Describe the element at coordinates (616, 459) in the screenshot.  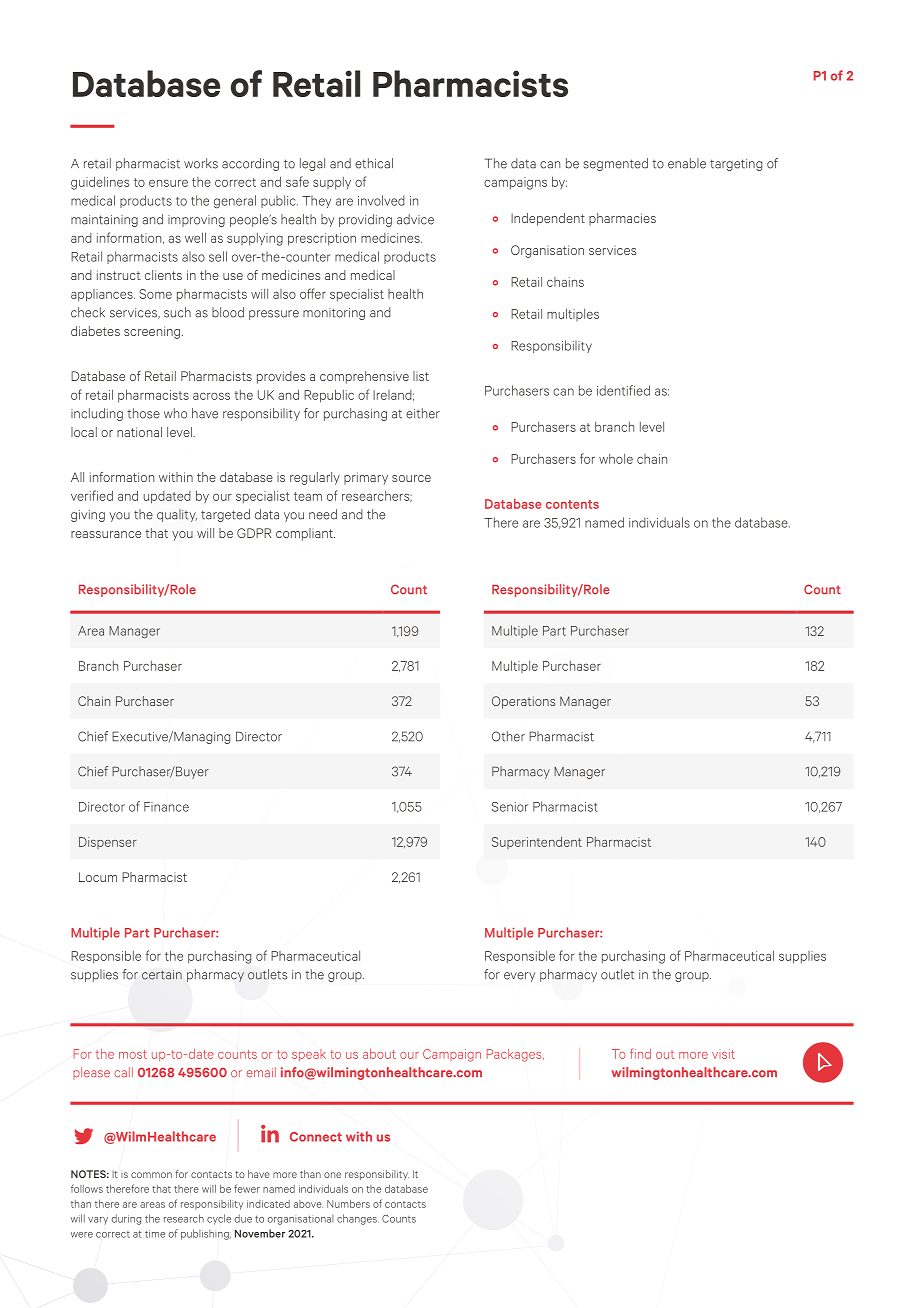
I see `whole` at that location.
